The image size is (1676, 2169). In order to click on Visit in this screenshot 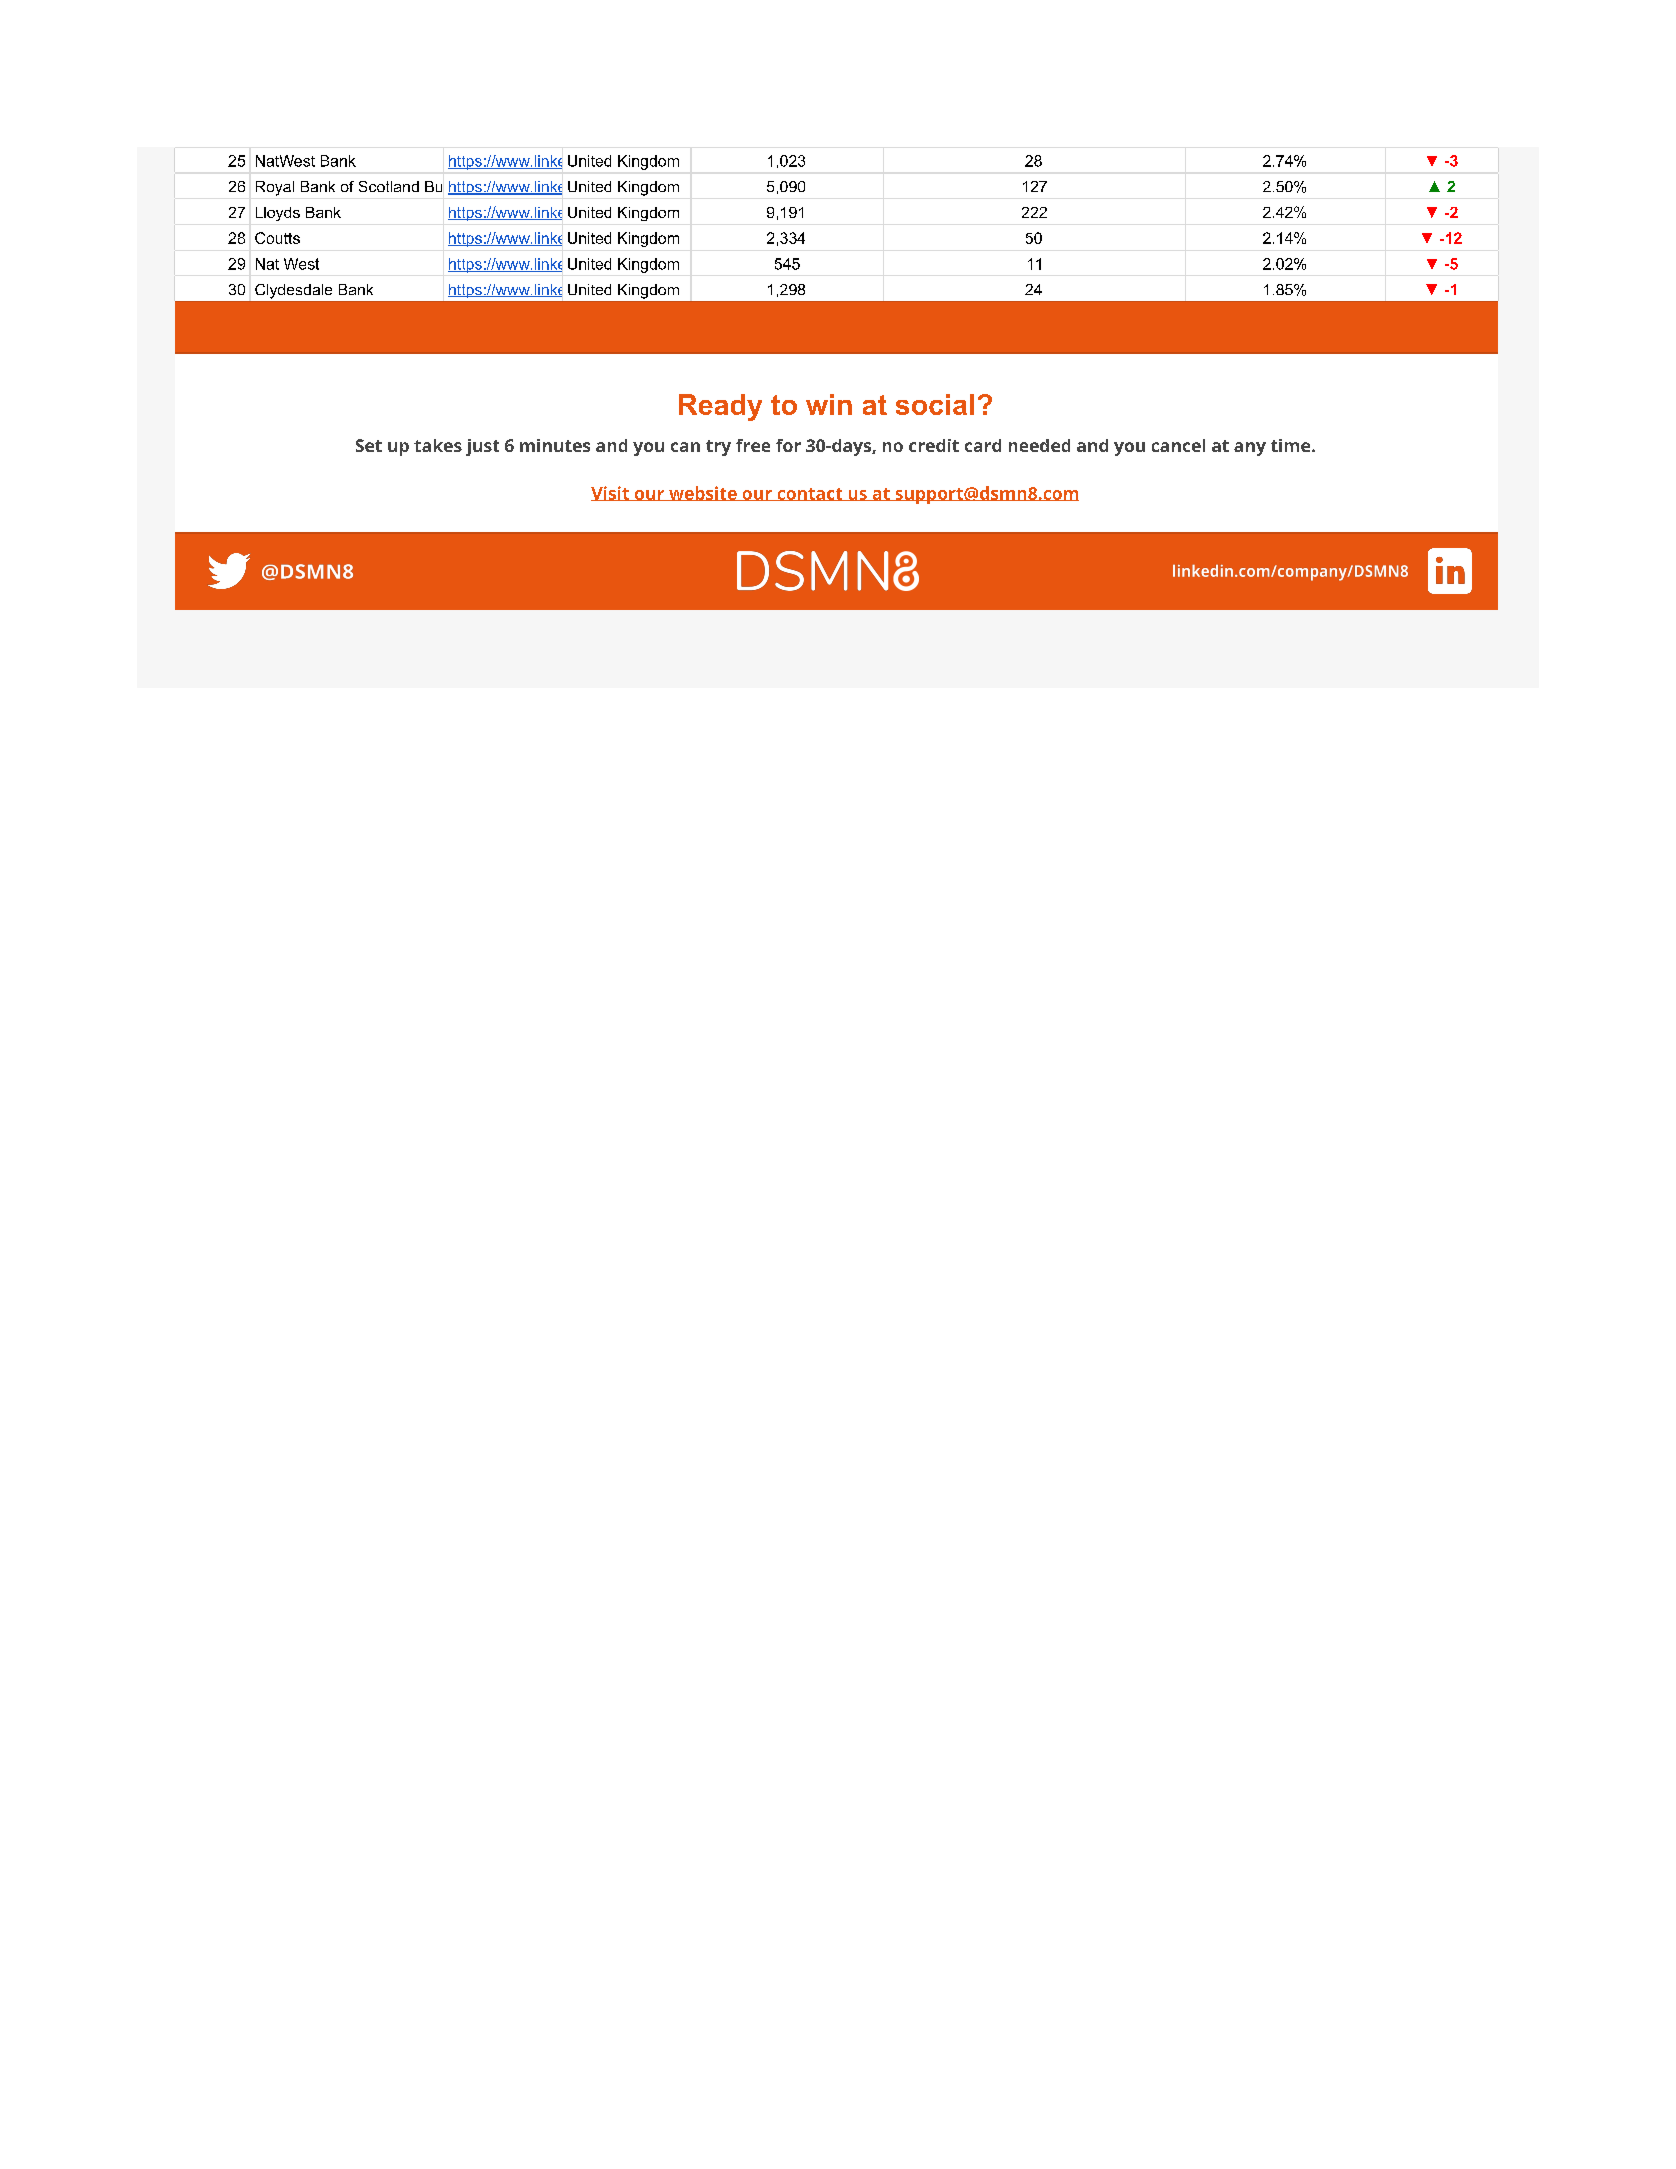, I will do `click(611, 493)`.
